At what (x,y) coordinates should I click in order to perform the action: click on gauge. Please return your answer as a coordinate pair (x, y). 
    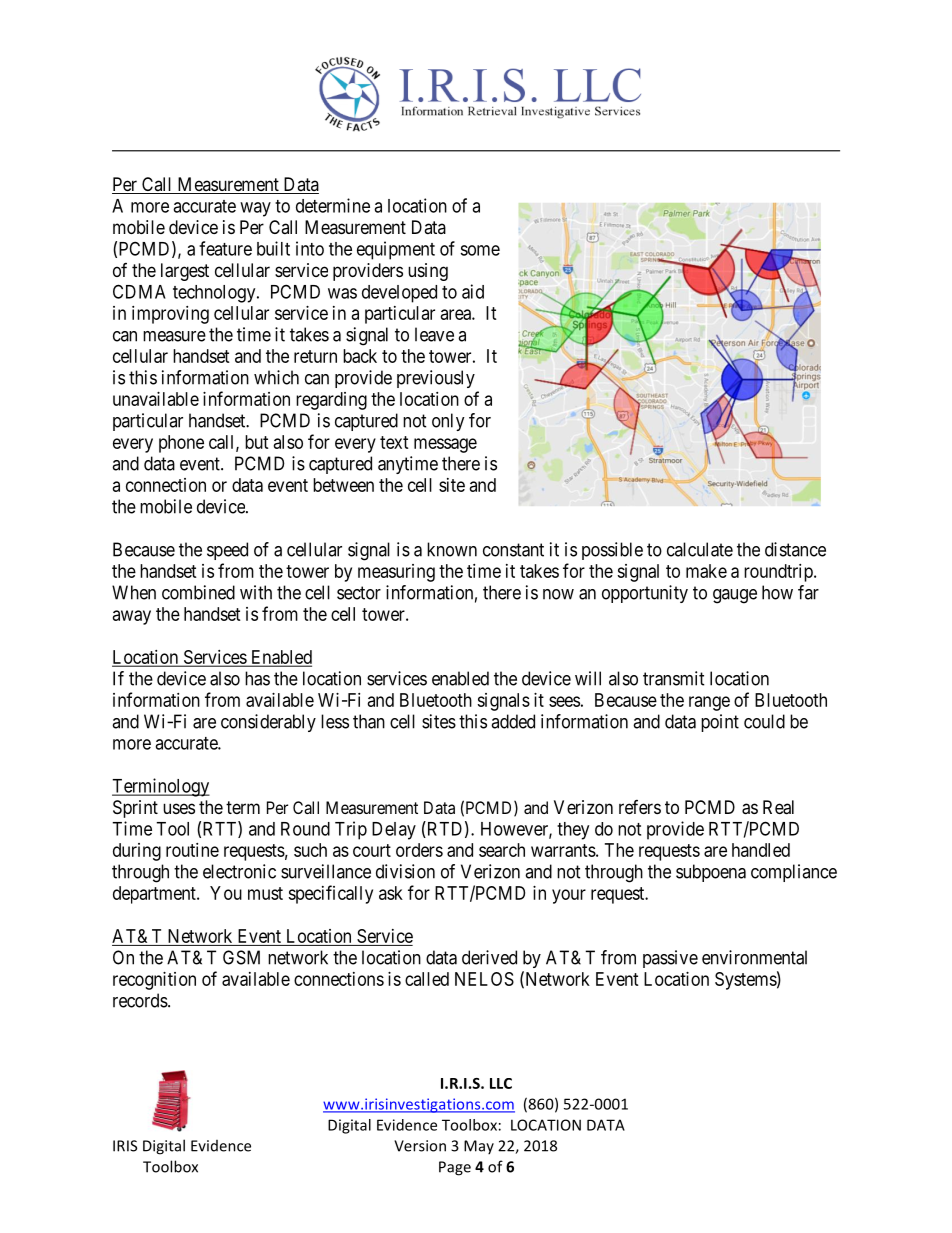
    Looking at the image, I should click on (735, 596).
